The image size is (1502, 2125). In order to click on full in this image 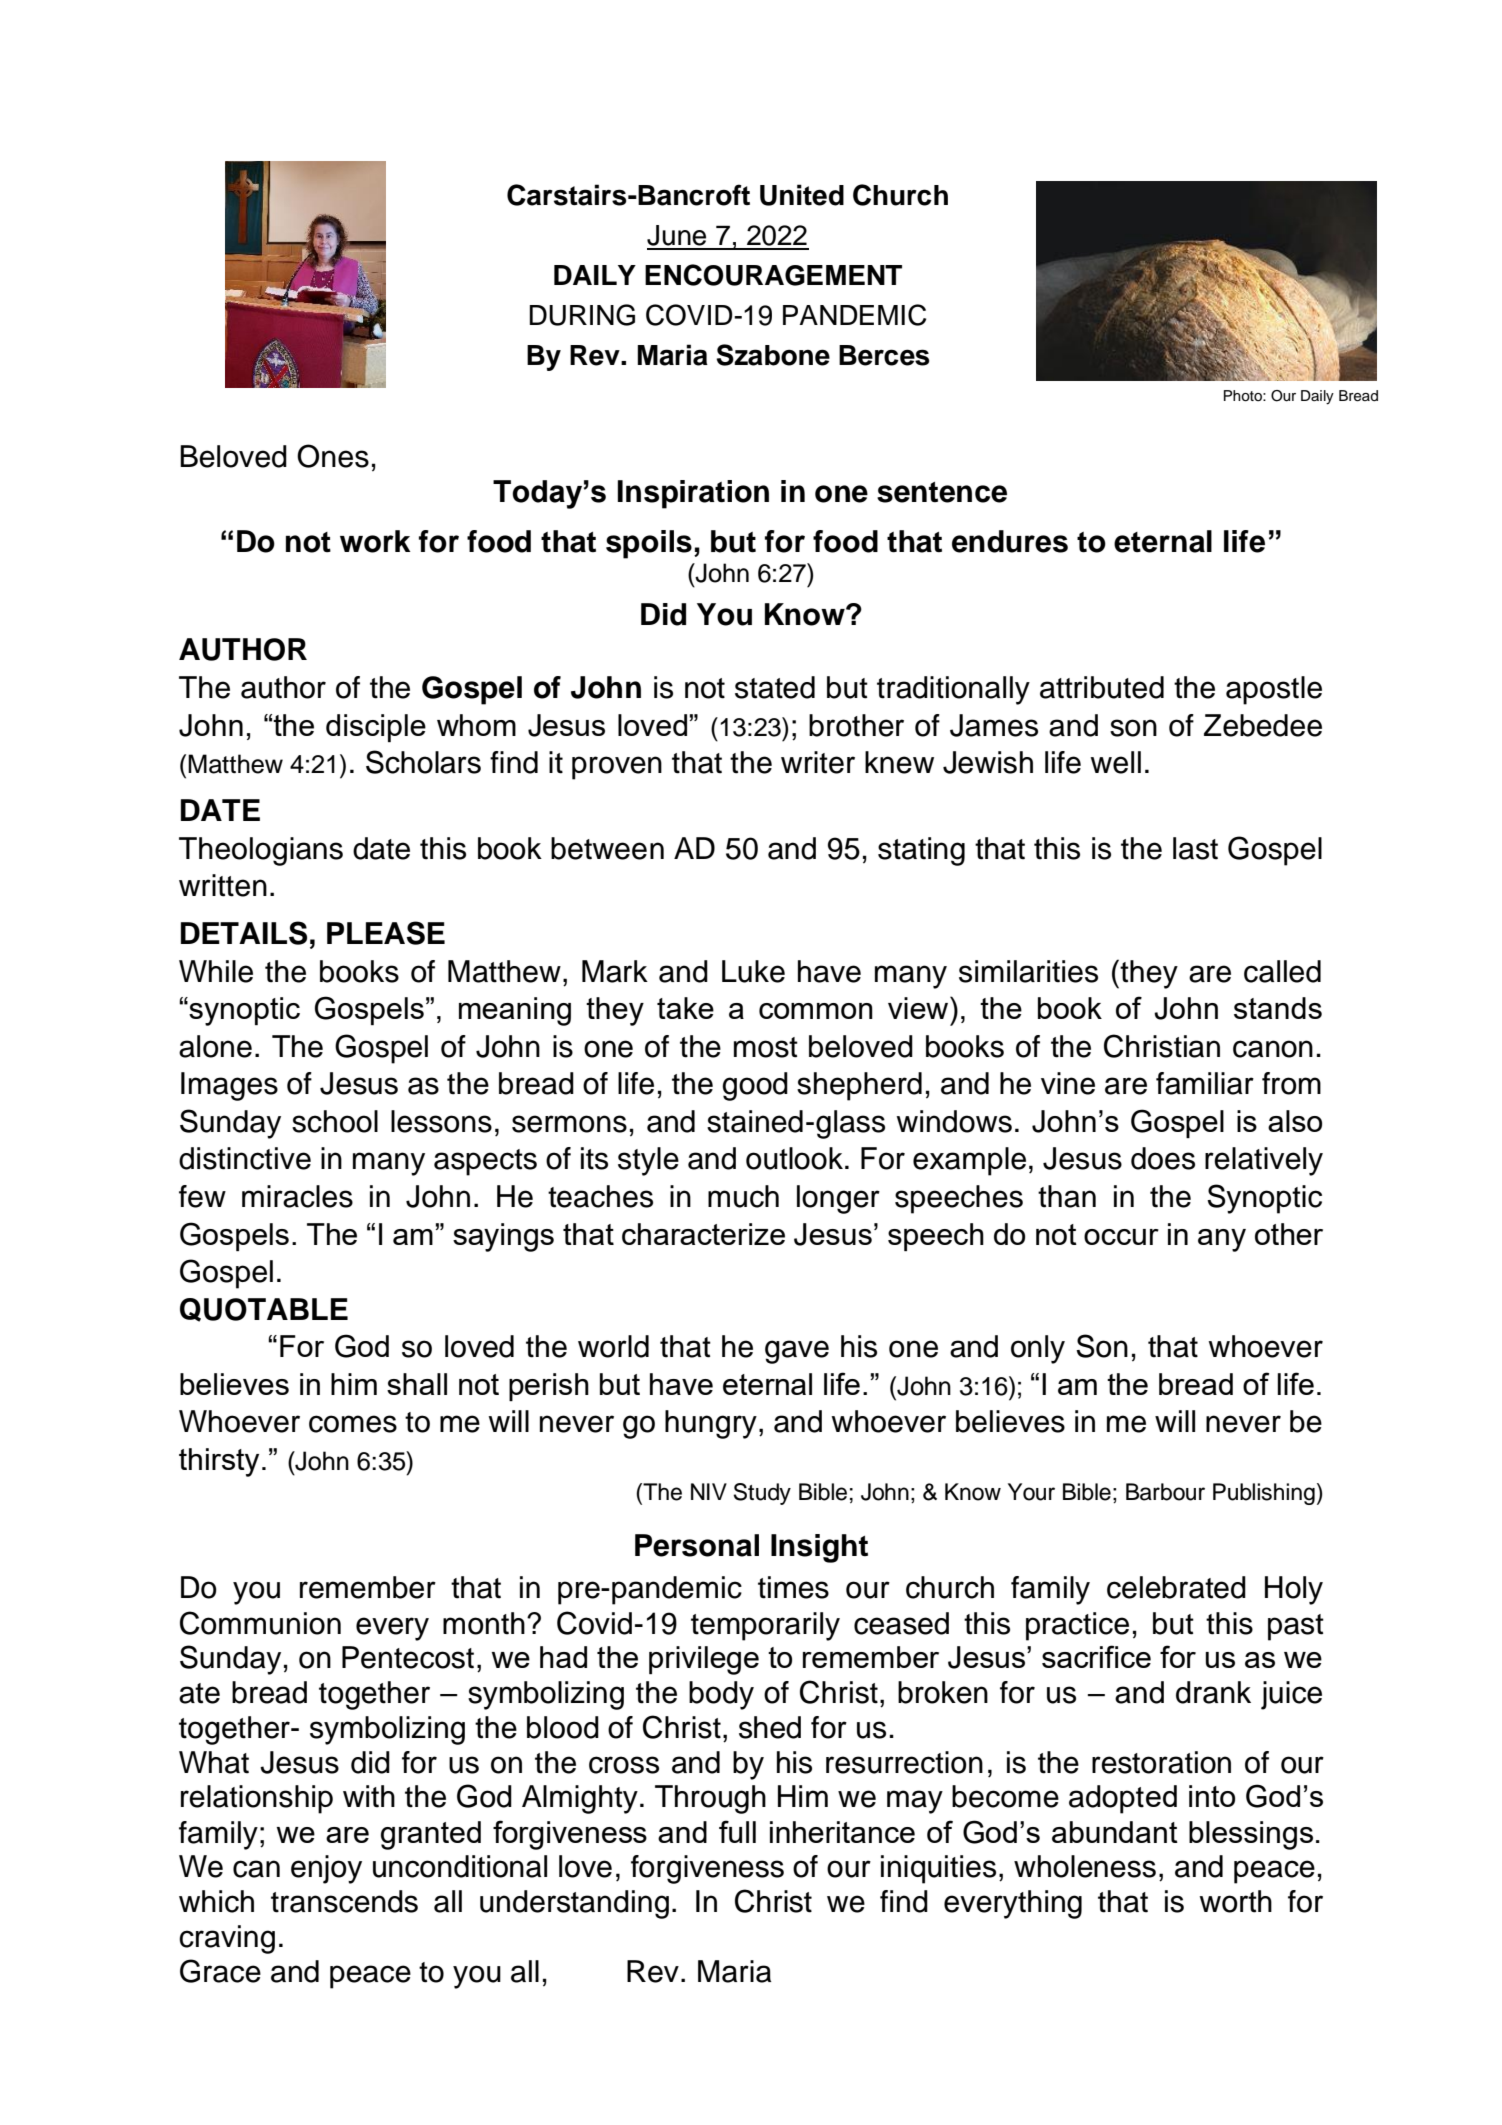, I will do `click(737, 1831)`.
